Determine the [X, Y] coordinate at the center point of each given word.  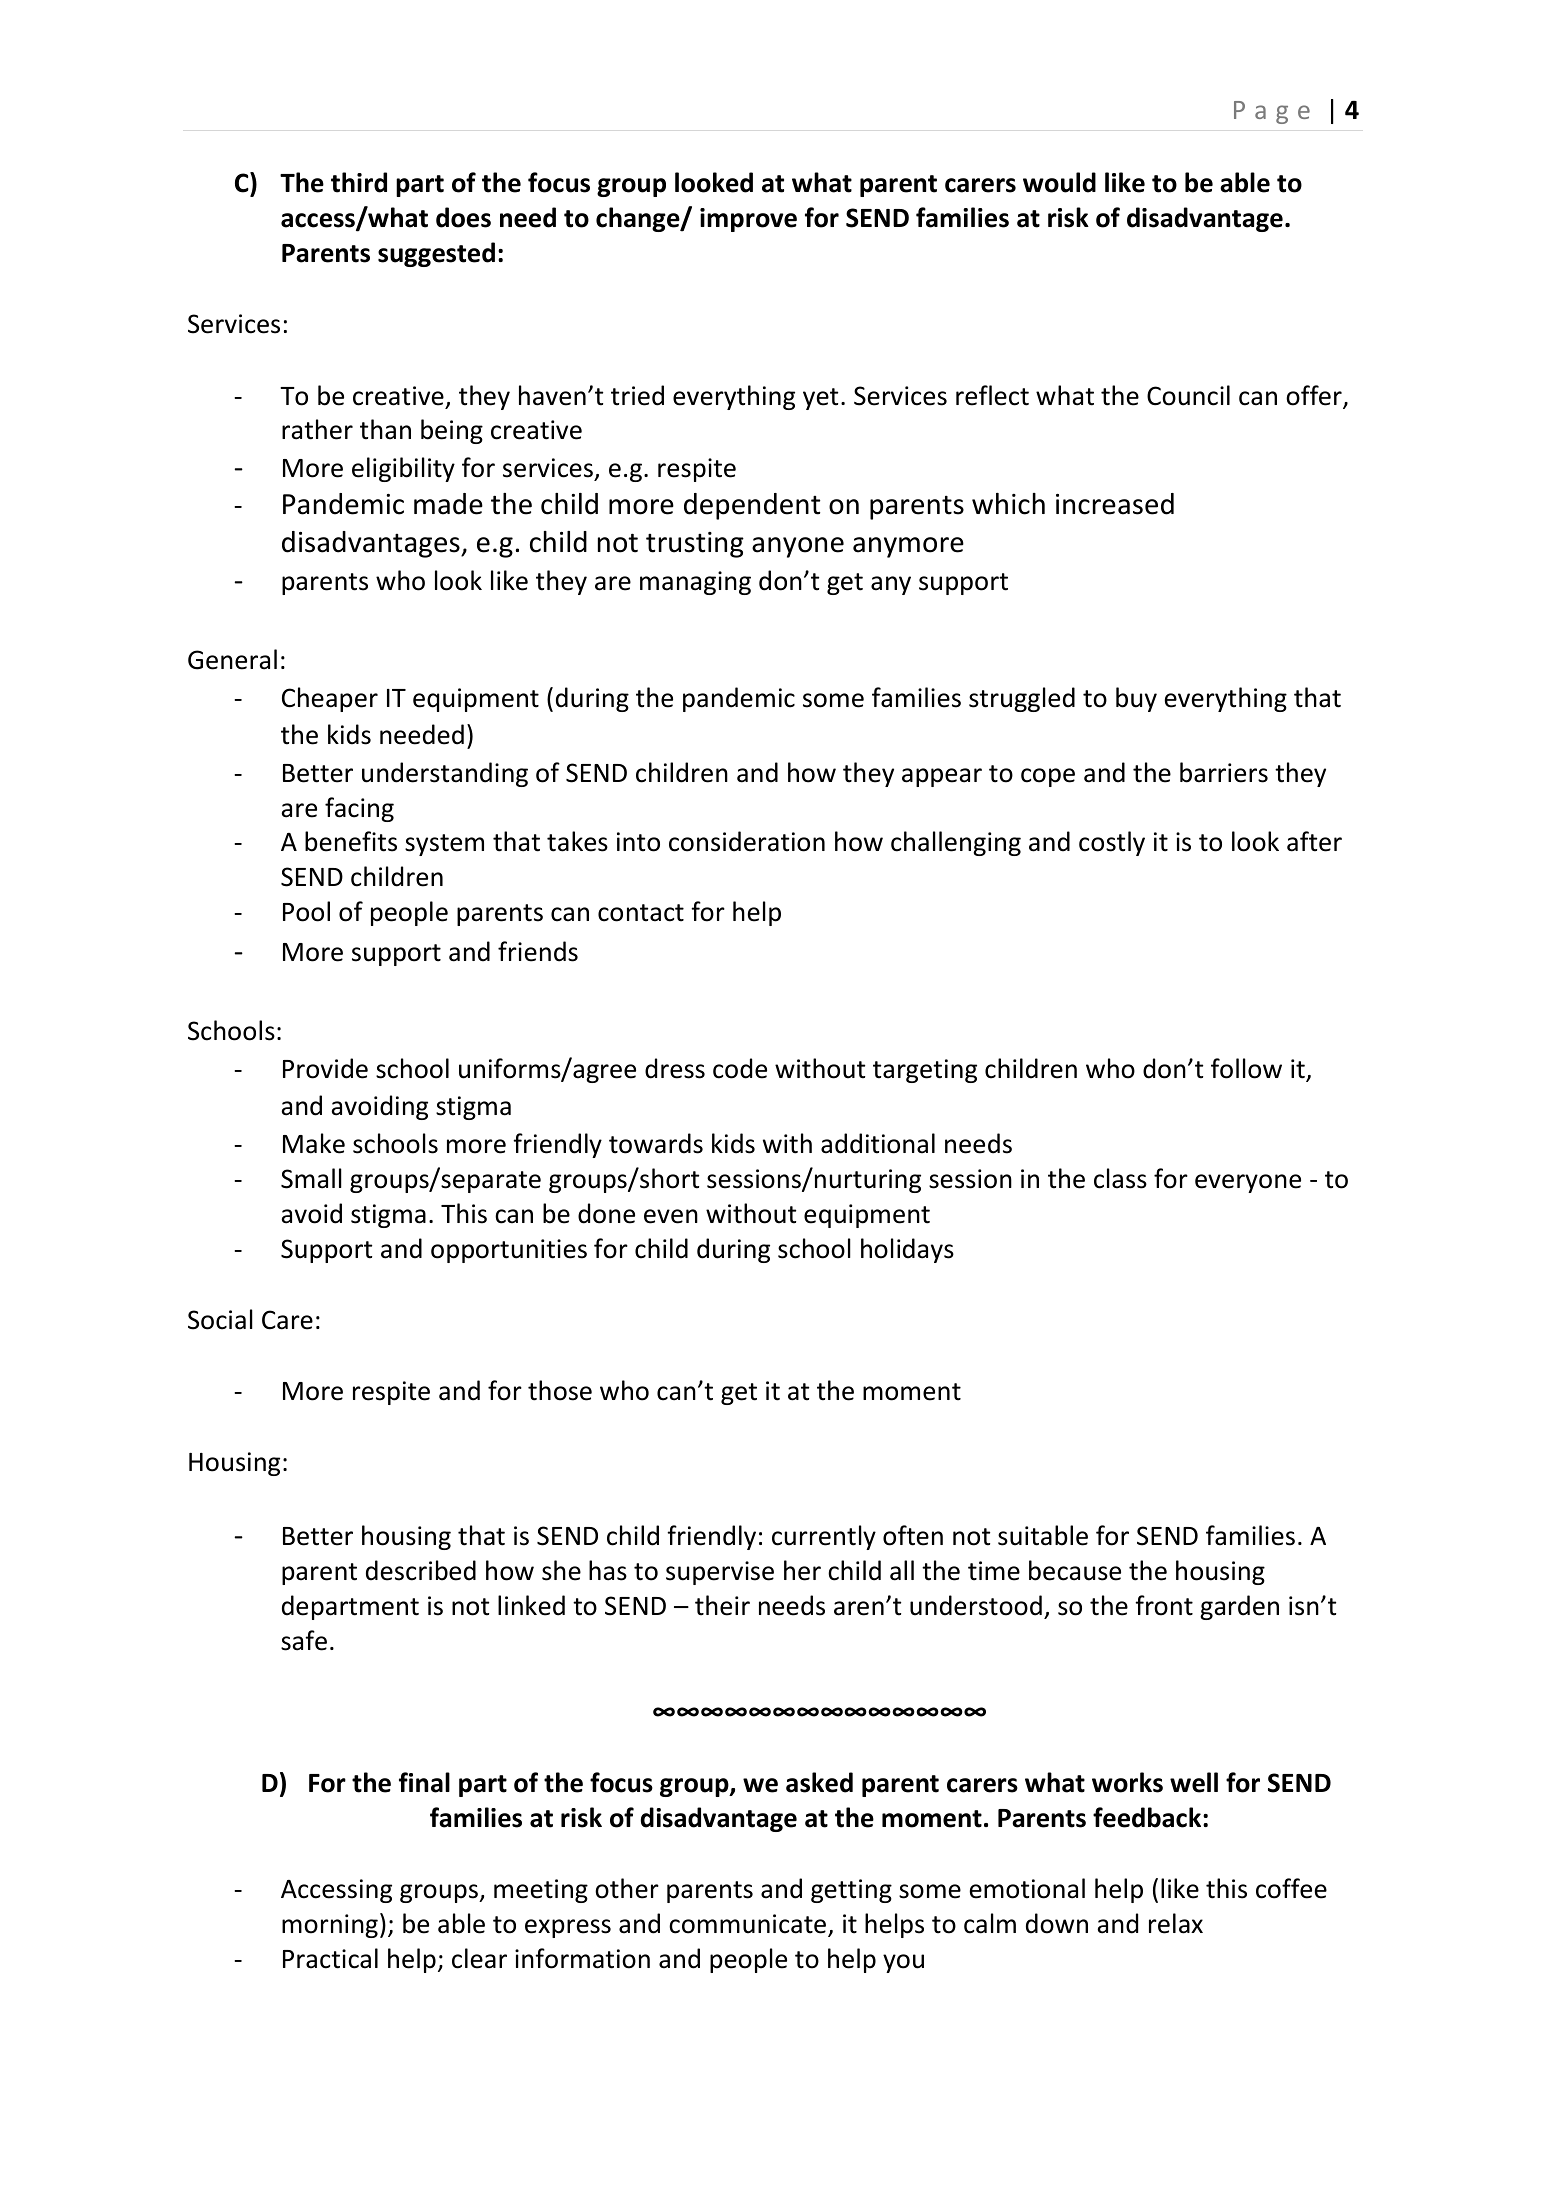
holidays [907, 1250]
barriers [1224, 772]
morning [330, 1926]
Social [220, 1319]
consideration [747, 841]
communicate [749, 1925]
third [359, 182]
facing [359, 809]
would [1059, 182]
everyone [1248, 1183]
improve [748, 220]
